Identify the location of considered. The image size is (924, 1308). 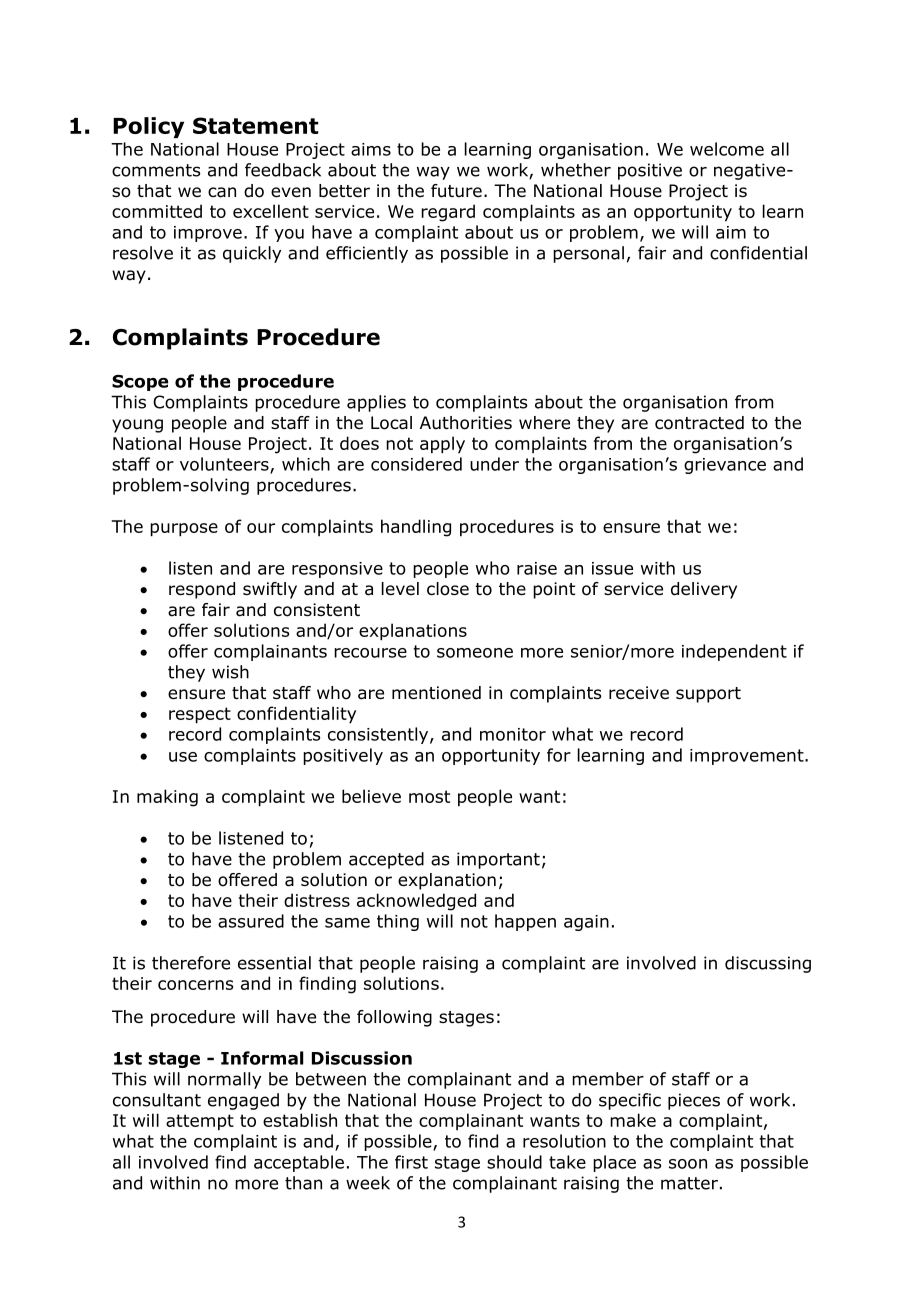
(416, 464).
